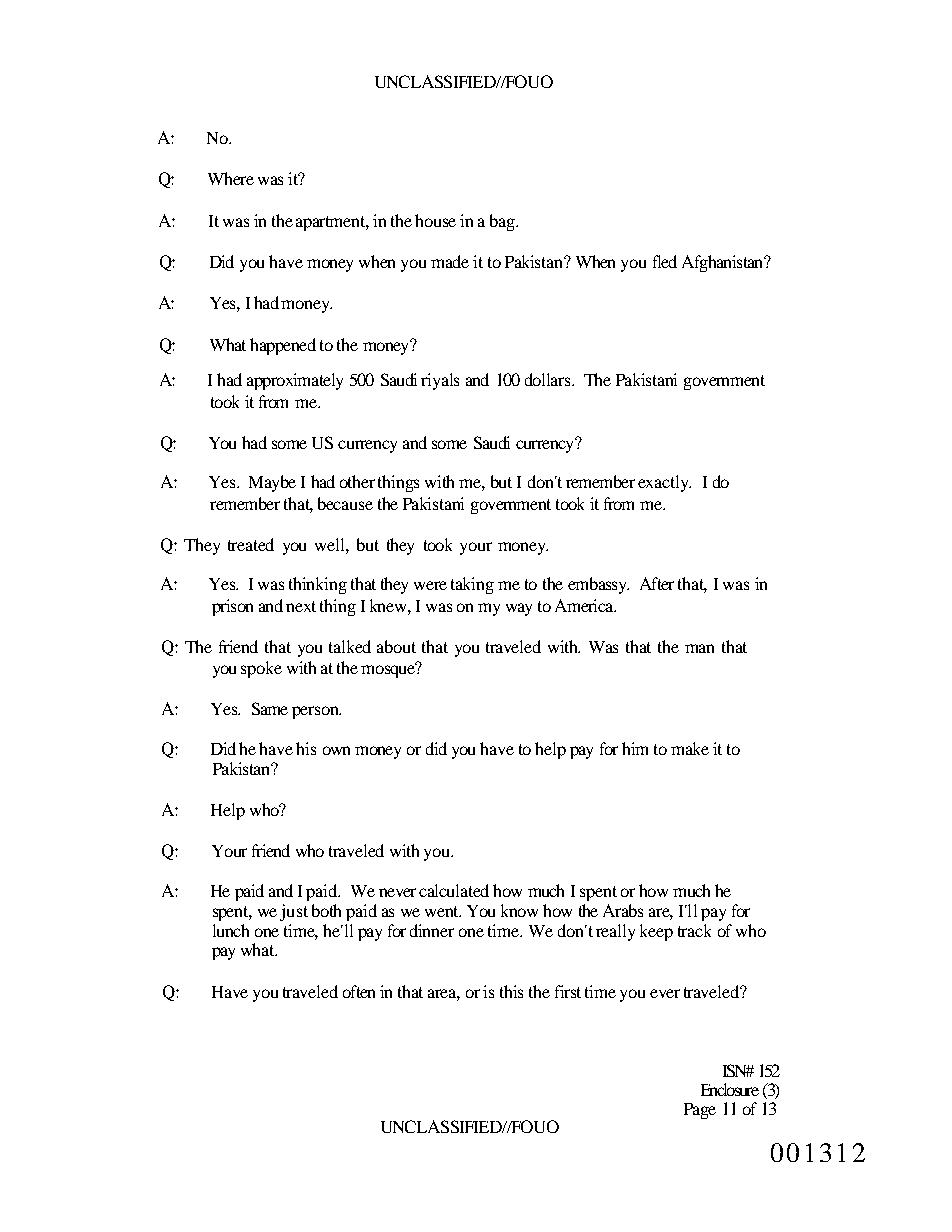 The height and width of the page is (1232, 952). What do you see at coordinates (665, 261) in the page?
I see `fled` at bounding box center [665, 261].
